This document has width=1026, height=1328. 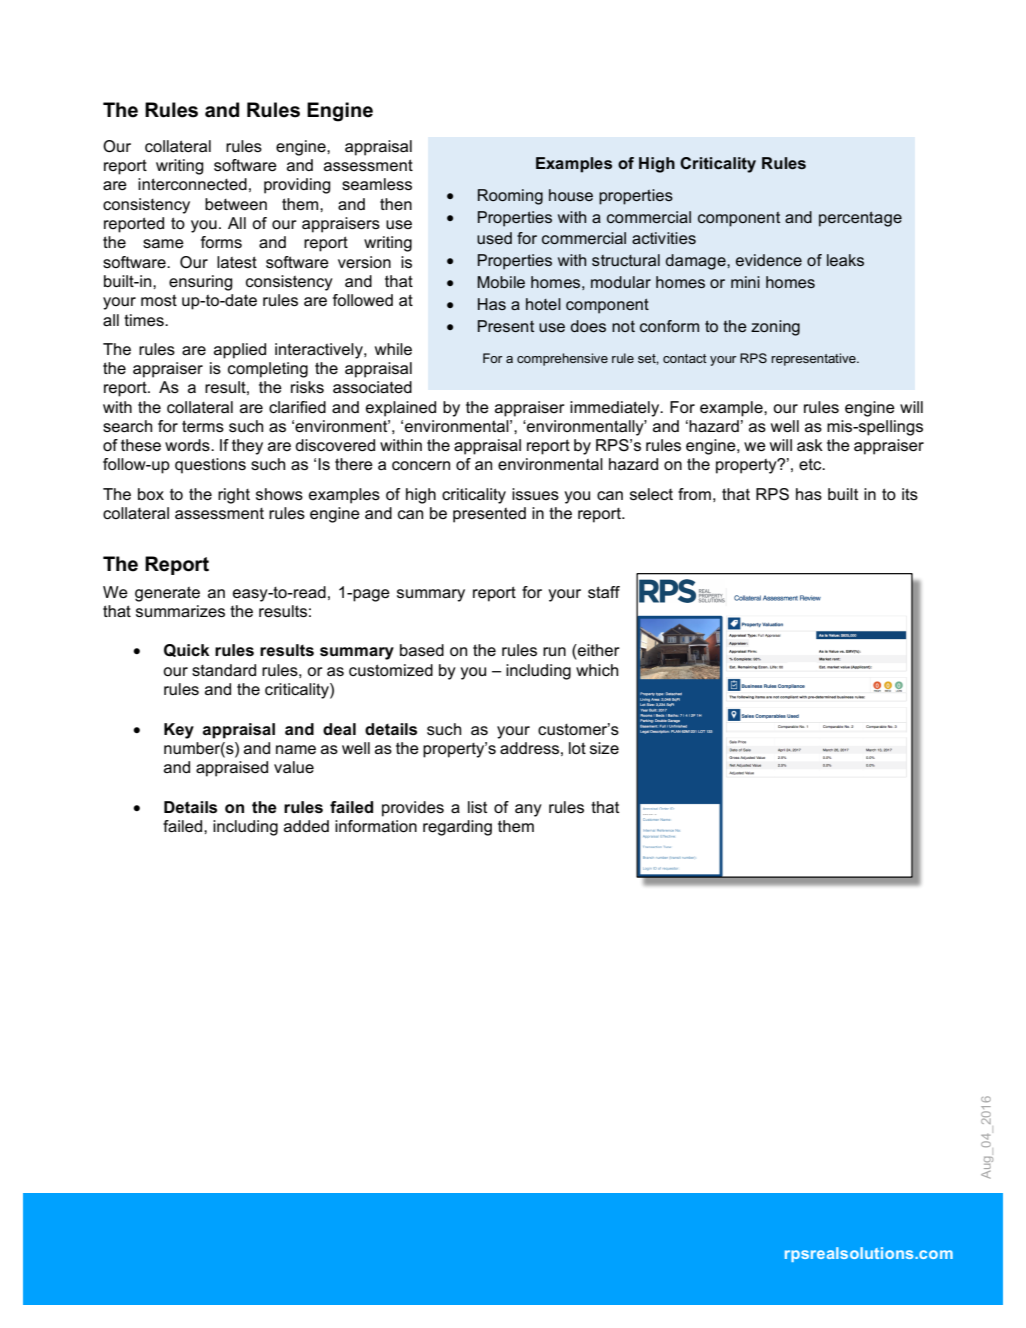 What do you see at coordinates (236, 204) in the document?
I see `between` at bounding box center [236, 204].
